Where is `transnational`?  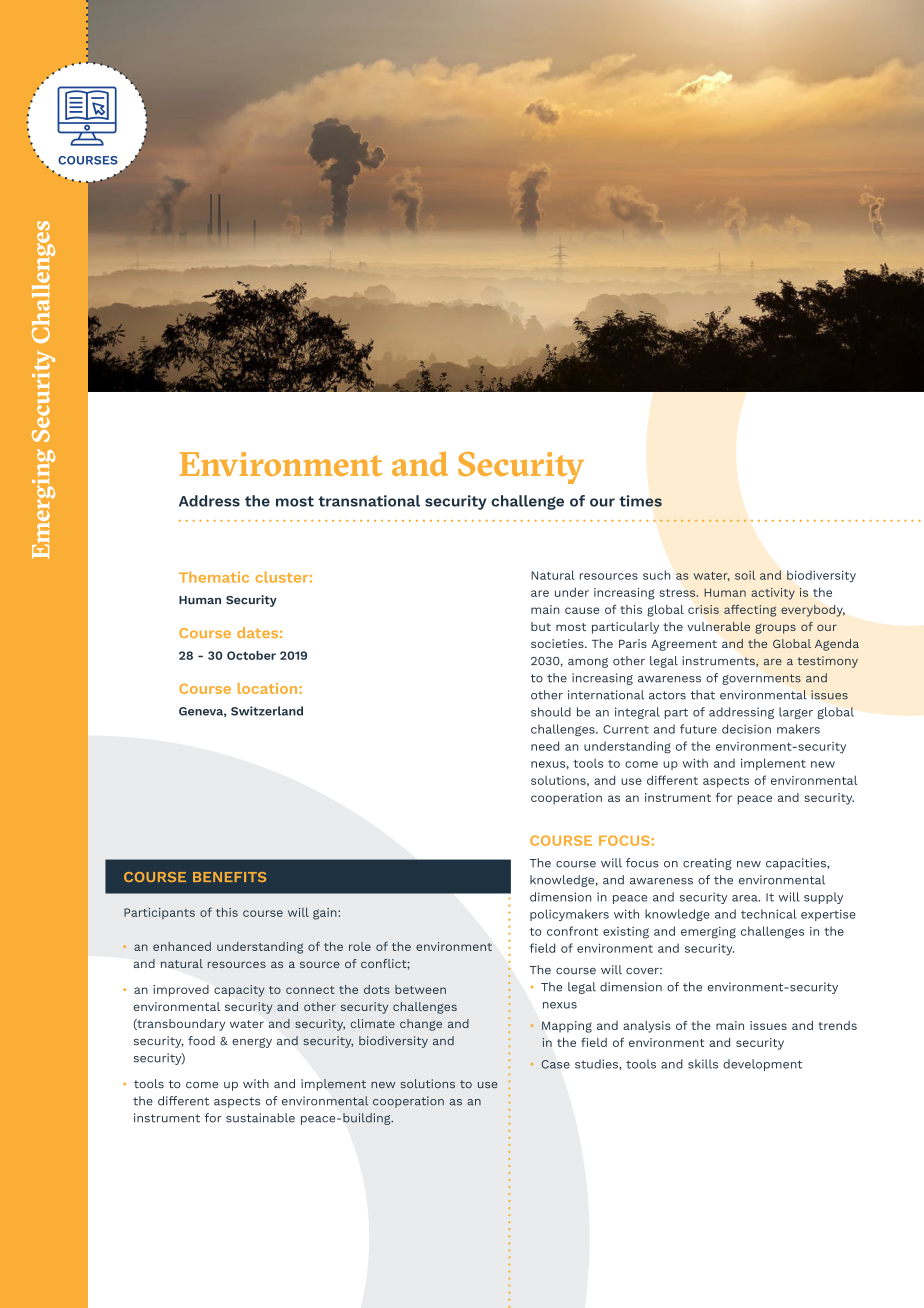 transnational is located at coordinates (369, 501).
